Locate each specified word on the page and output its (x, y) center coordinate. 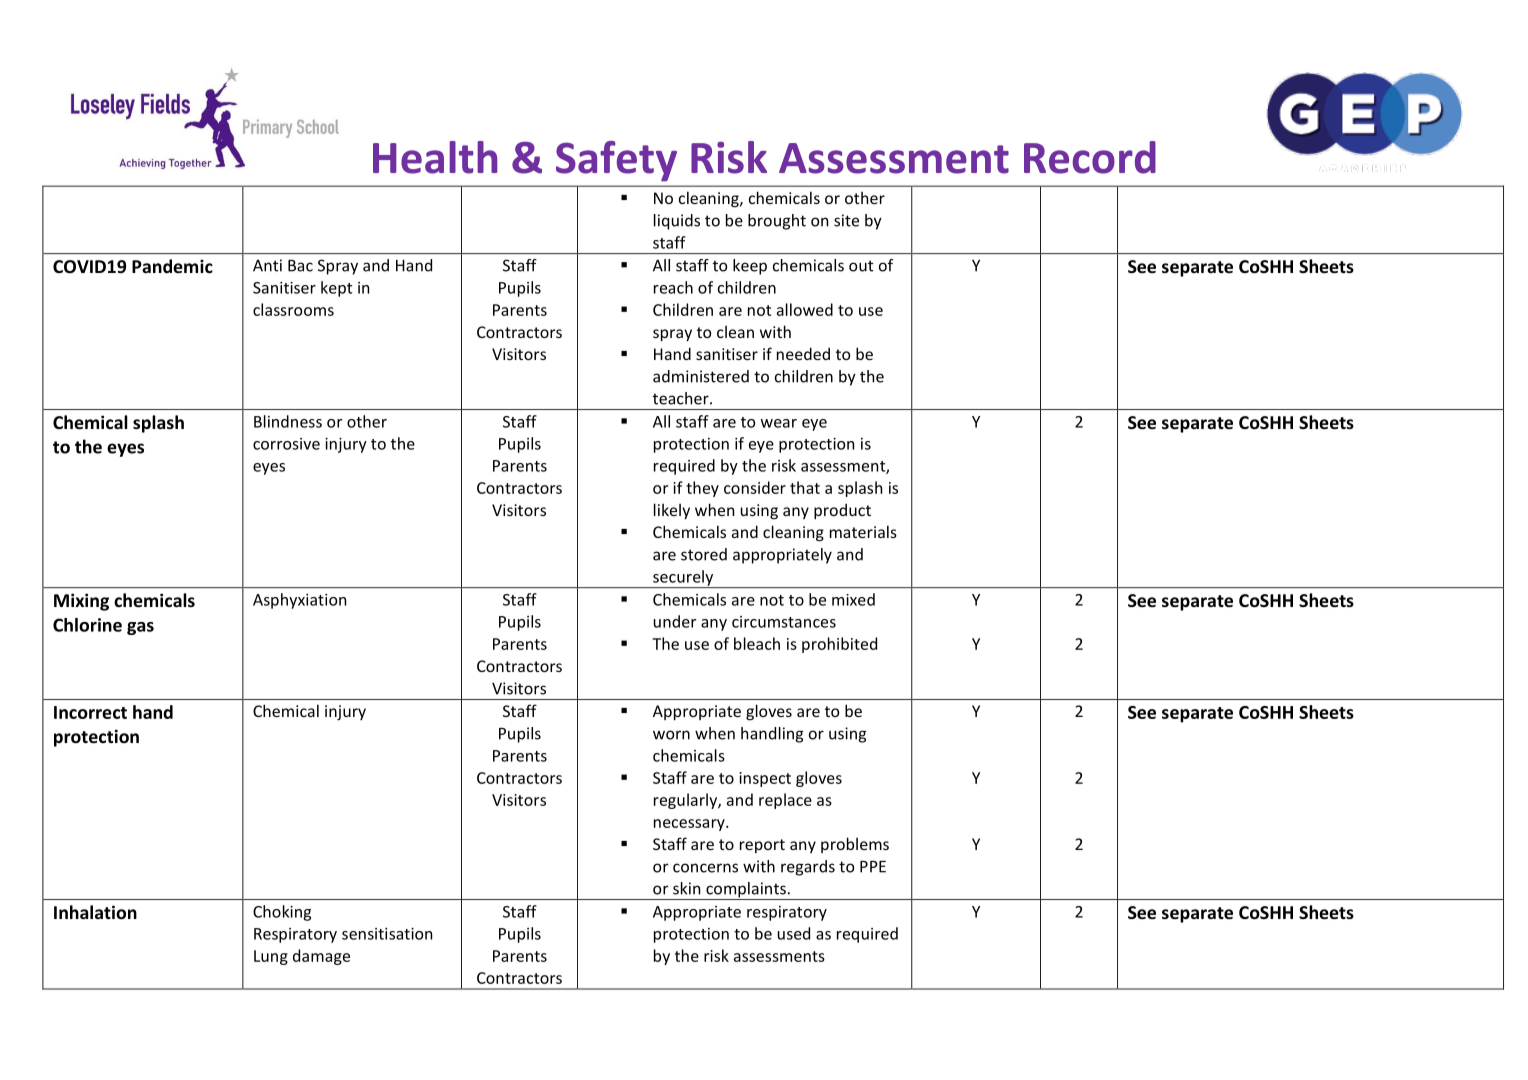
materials (863, 531)
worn (671, 735)
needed (803, 353)
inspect (765, 779)
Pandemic (172, 266)
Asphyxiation (299, 601)
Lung (271, 957)
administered (701, 376)
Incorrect (90, 712)
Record (1090, 157)
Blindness (288, 421)
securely (683, 579)
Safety (616, 161)
